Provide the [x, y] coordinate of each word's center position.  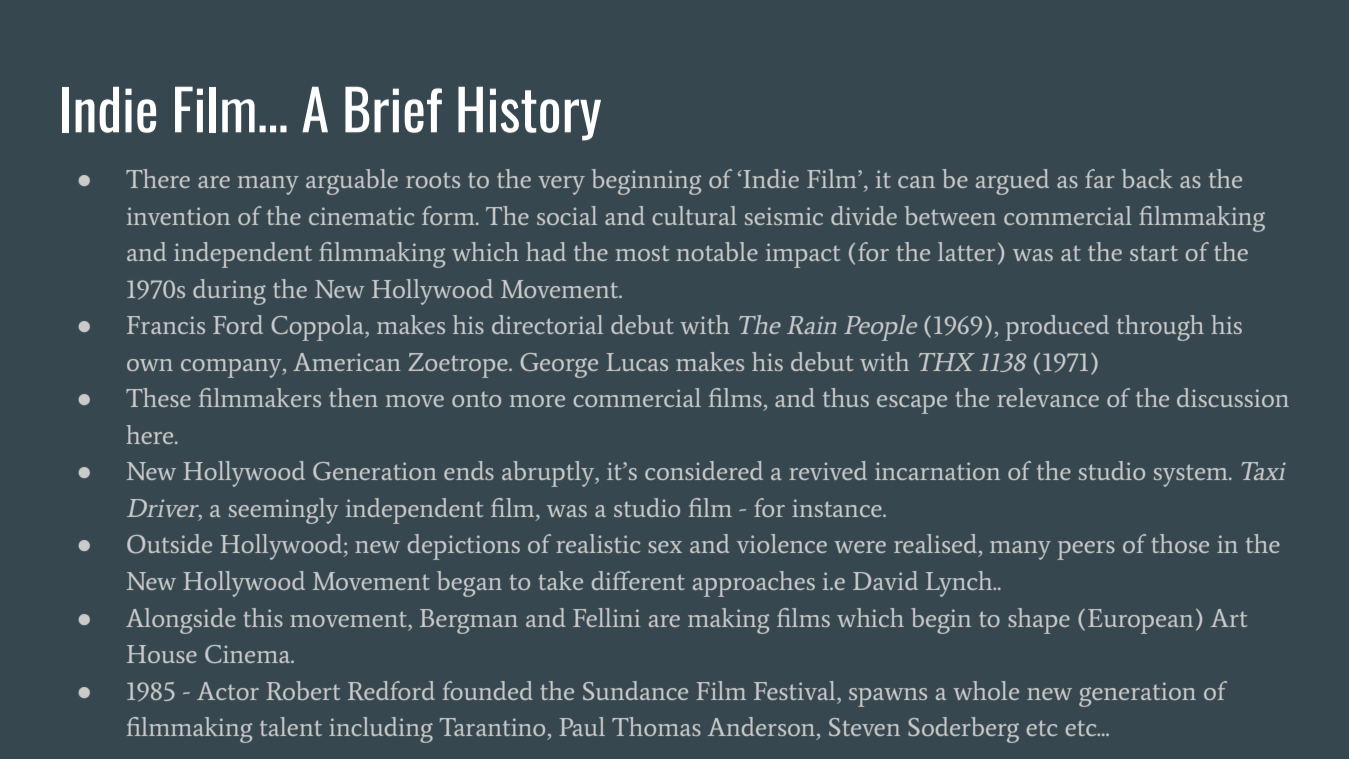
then [353, 397]
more [537, 401]
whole [986, 690]
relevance [1048, 397]
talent [291, 726]
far [1100, 178]
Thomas [656, 726]
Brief [393, 110]
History [529, 114]
